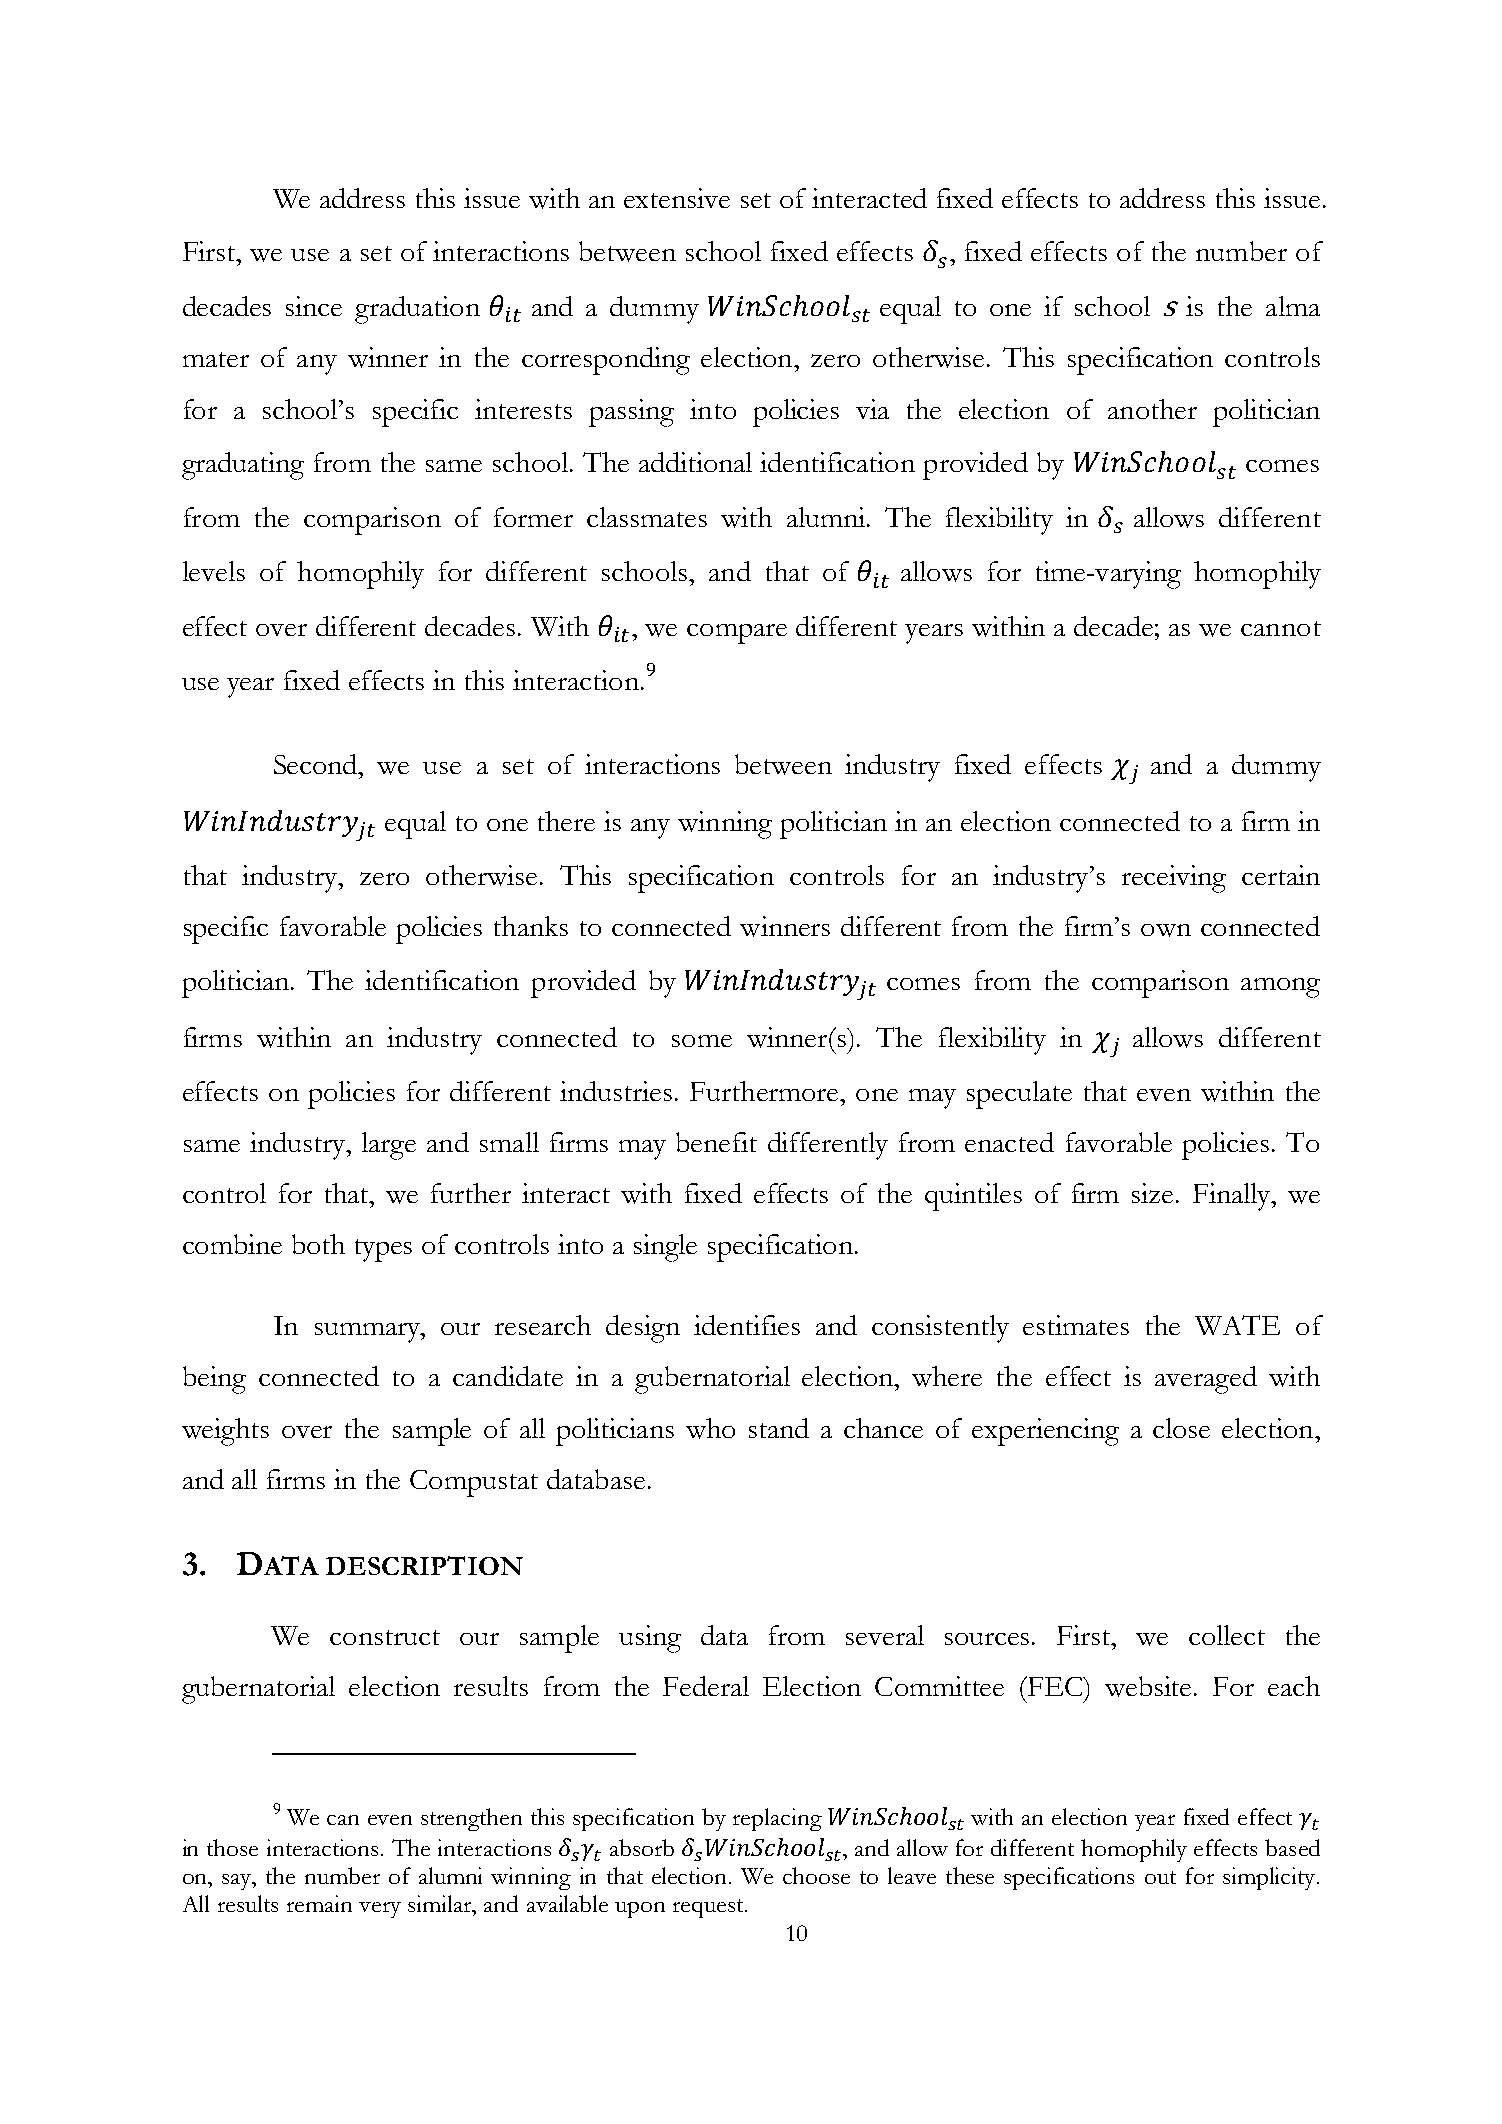 Image resolution: width=1502 pixels, height=2124 pixels. What do you see at coordinates (677, 198) in the document?
I see `extensive` at bounding box center [677, 198].
